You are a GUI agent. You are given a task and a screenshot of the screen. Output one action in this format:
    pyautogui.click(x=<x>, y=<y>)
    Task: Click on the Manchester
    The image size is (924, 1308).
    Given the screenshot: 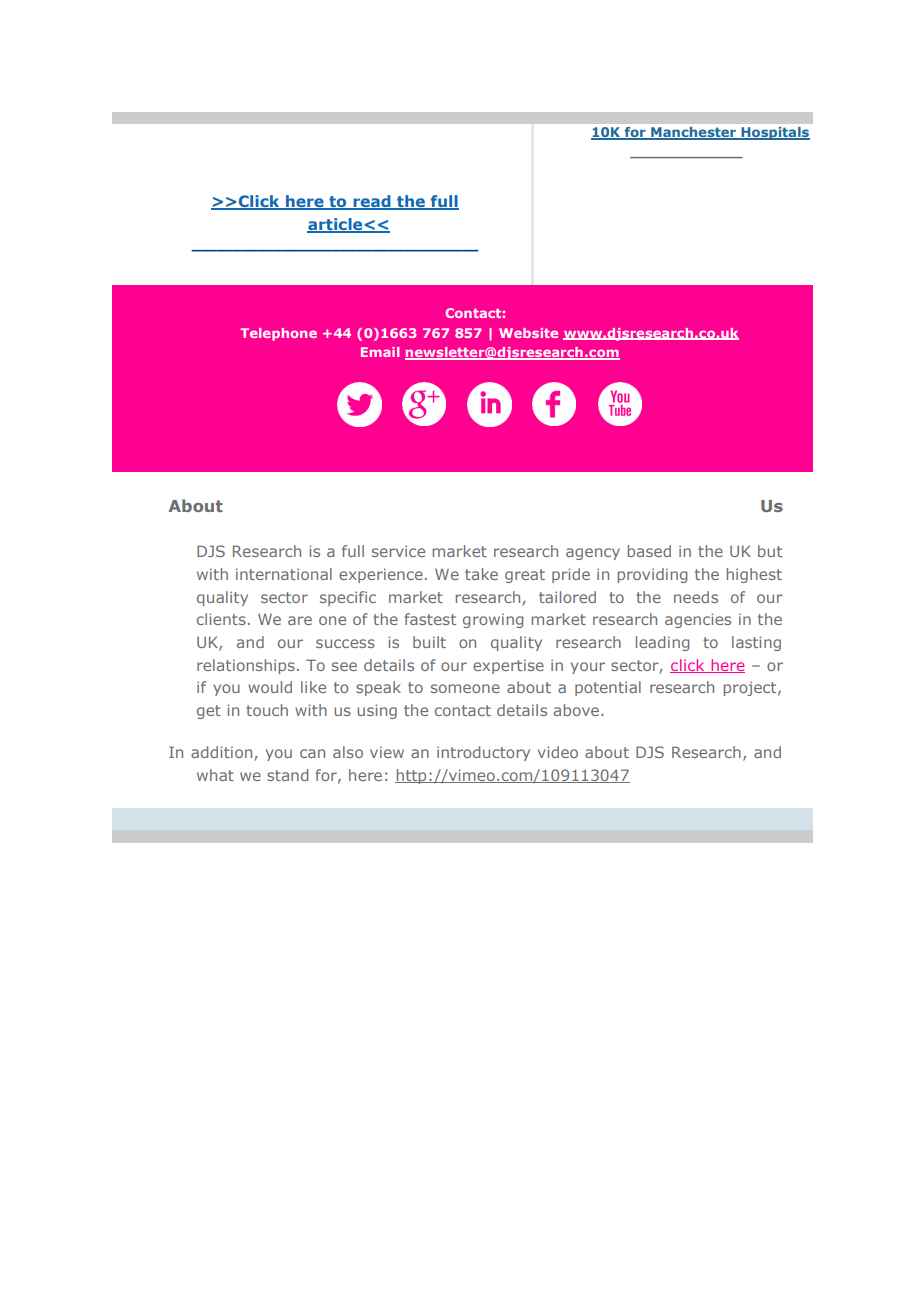 What is the action you would take?
    pyautogui.click(x=693, y=133)
